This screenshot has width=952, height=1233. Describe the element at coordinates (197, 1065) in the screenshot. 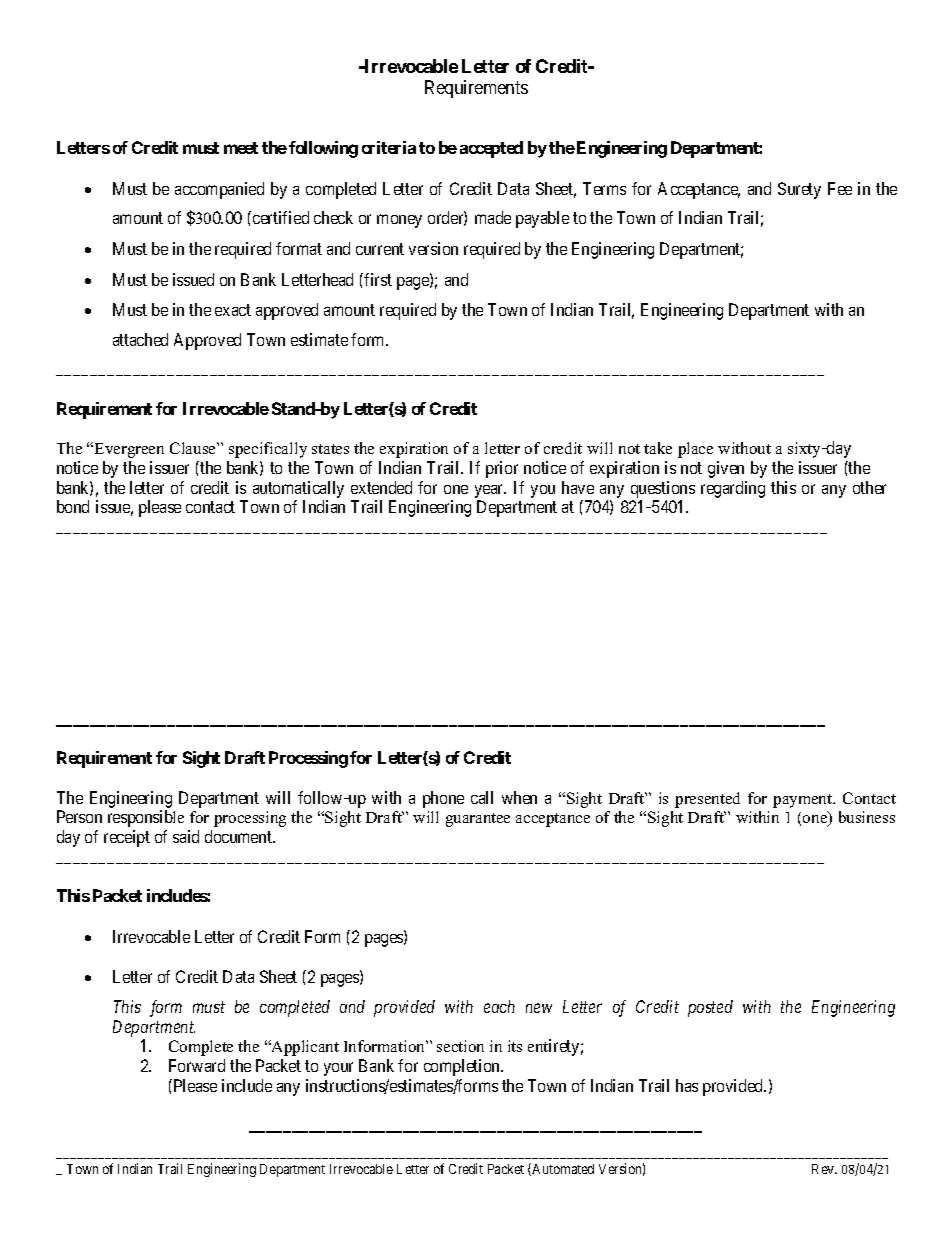

I see `Forward` at that location.
